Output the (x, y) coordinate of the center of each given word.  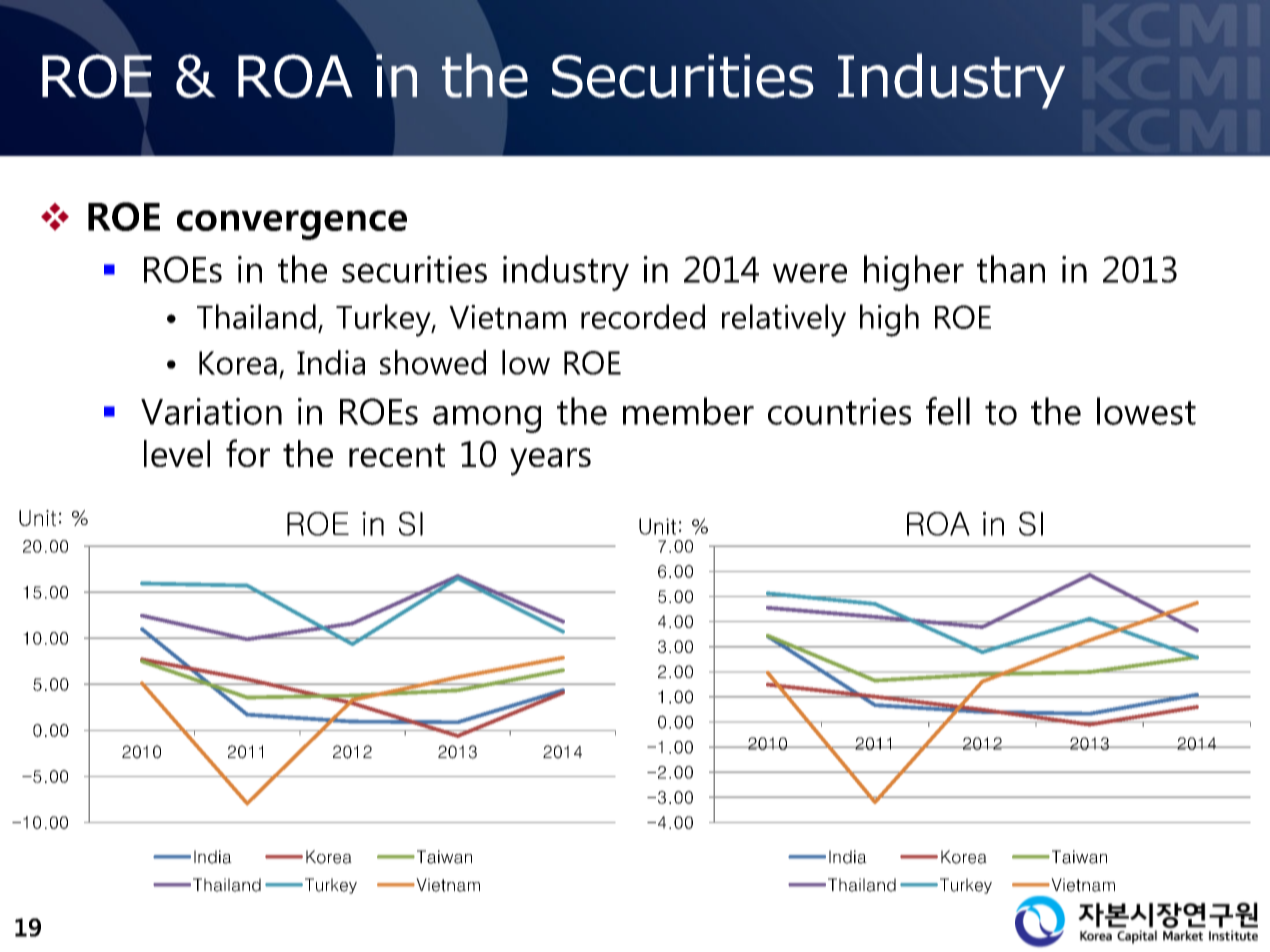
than (1011, 269)
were (810, 273)
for (248, 453)
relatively (784, 320)
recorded (643, 316)
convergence (292, 225)
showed (433, 362)
